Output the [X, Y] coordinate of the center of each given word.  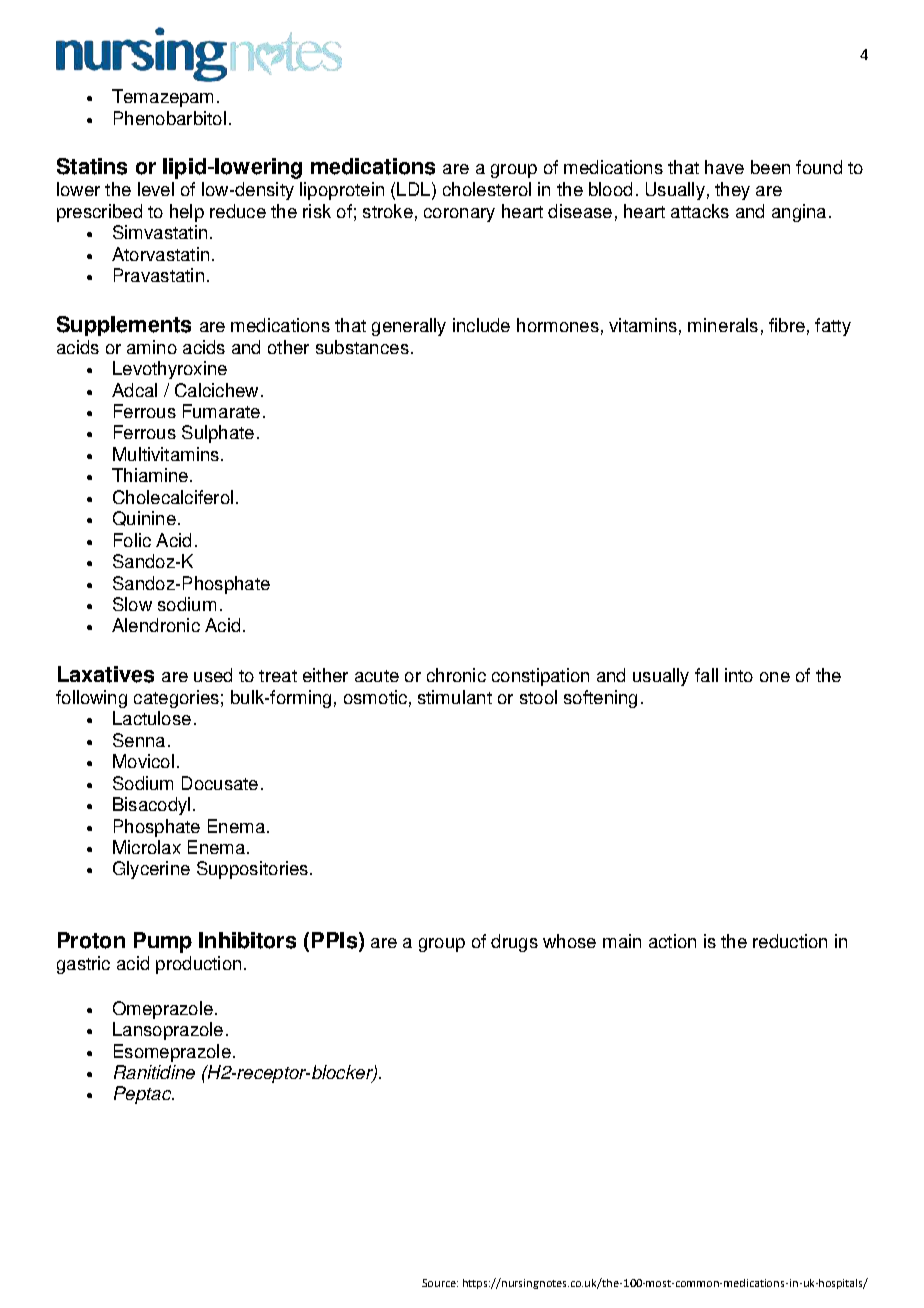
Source [440, 1283]
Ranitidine [154, 1072]
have [724, 167]
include [481, 325]
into [739, 675]
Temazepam [162, 98]
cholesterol [487, 189]
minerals [723, 325]
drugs [514, 943]
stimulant [455, 697]
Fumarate [221, 411]
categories [176, 699]
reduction [790, 941]
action [672, 941]
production [198, 965]
